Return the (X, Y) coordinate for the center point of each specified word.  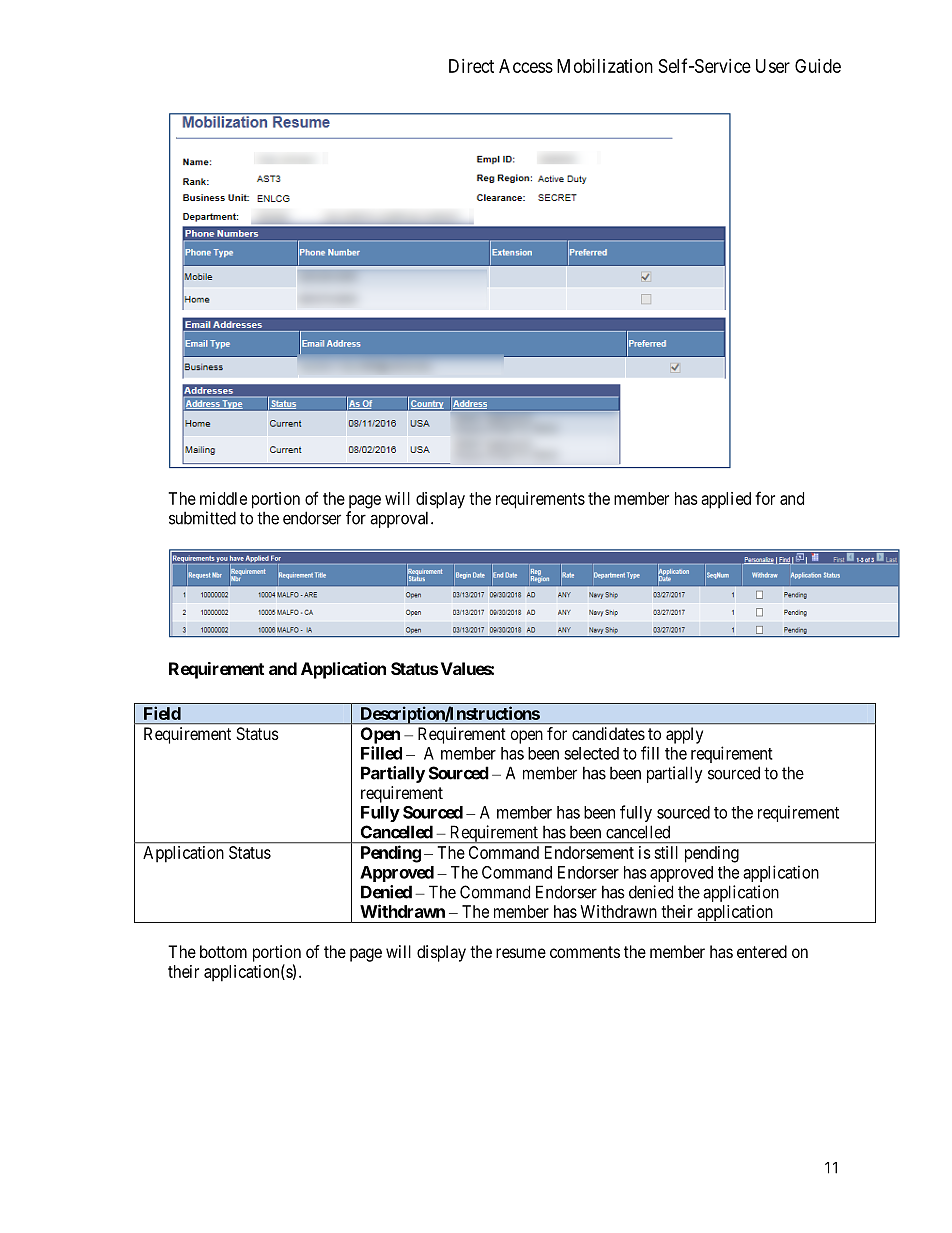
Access (526, 66)
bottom (223, 951)
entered (762, 951)
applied (726, 500)
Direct (471, 66)
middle (223, 498)
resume (521, 953)
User (773, 66)
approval (401, 519)
